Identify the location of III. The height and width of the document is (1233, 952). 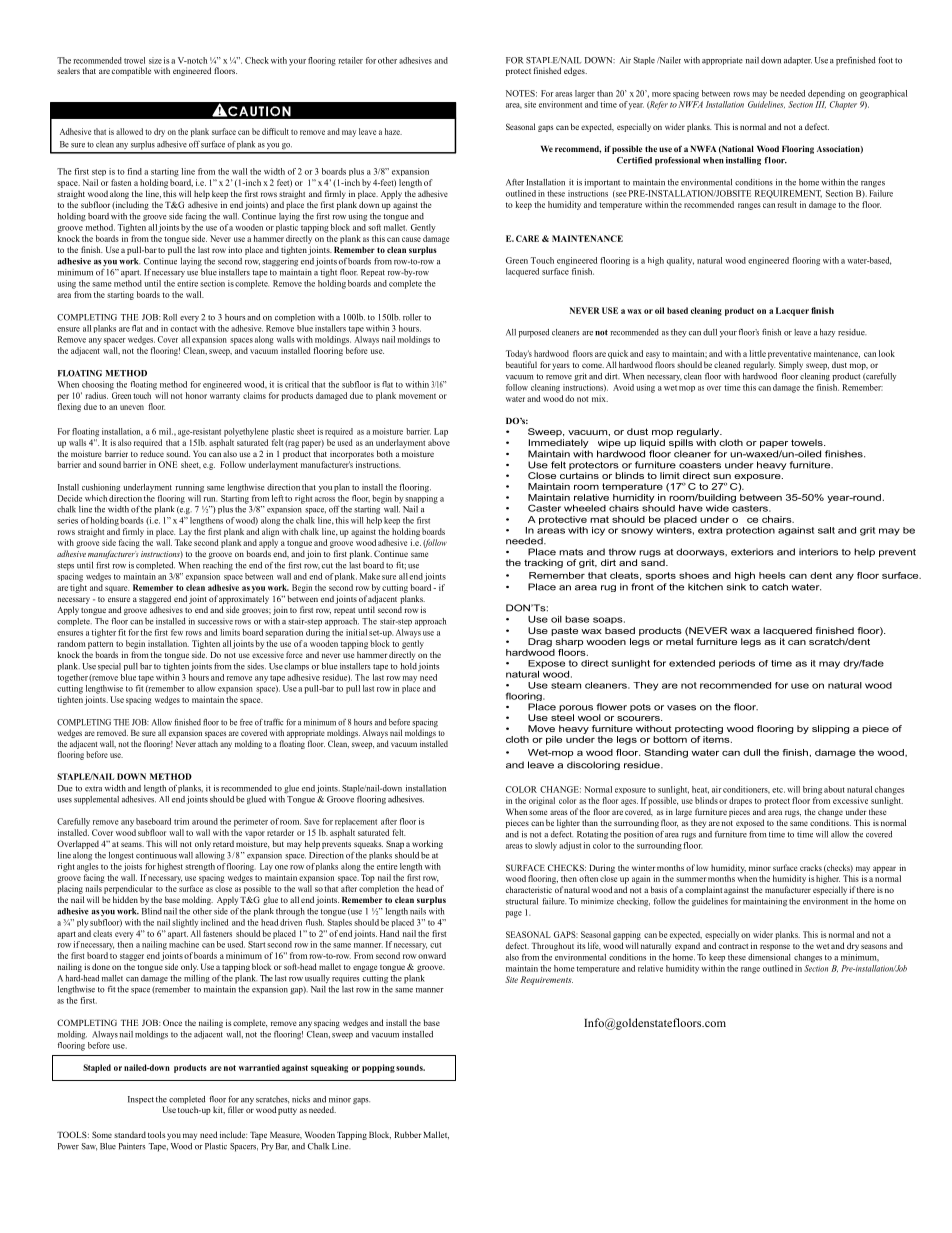
(820, 104).
